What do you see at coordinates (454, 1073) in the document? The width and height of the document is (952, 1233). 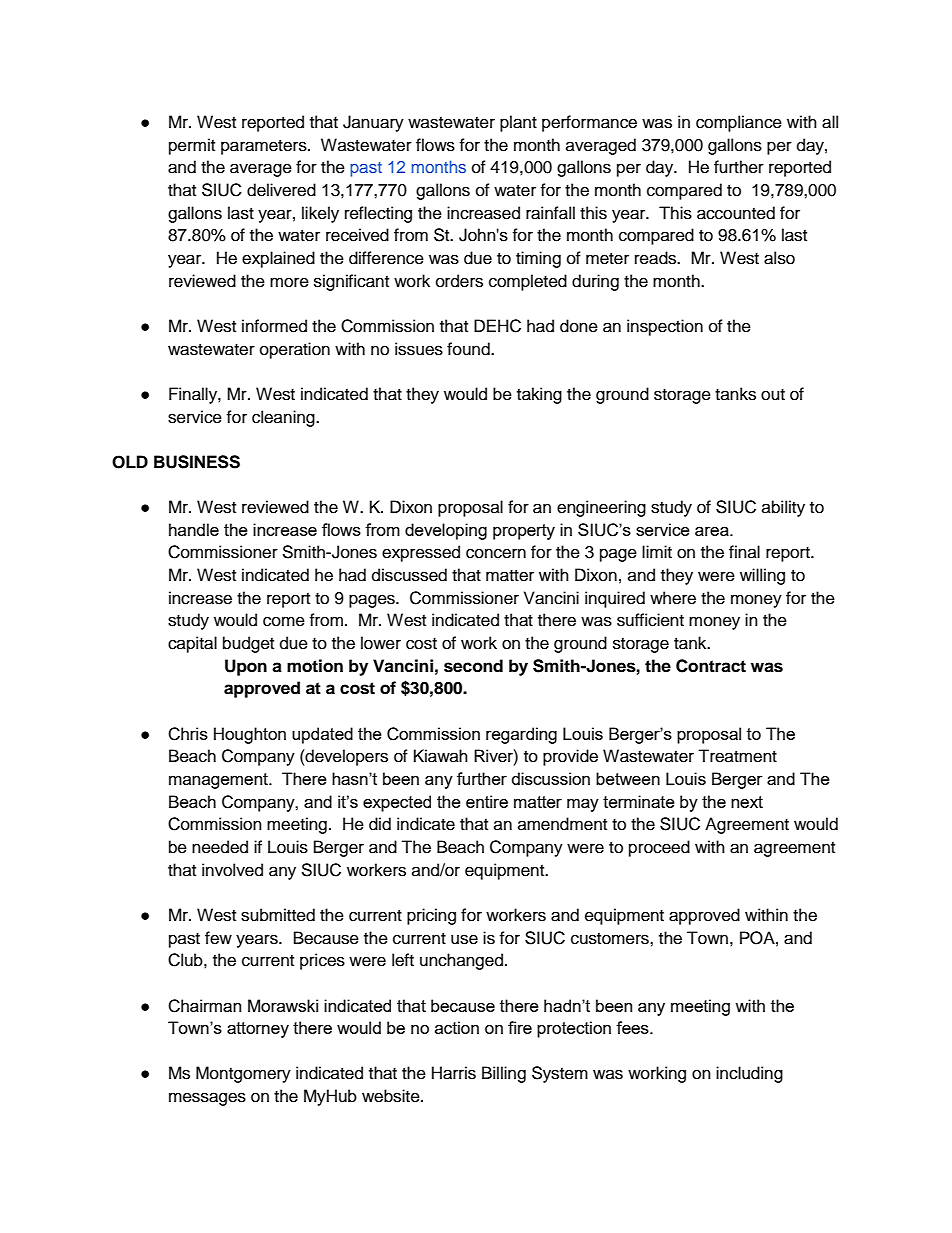 I see `Harris` at bounding box center [454, 1073].
